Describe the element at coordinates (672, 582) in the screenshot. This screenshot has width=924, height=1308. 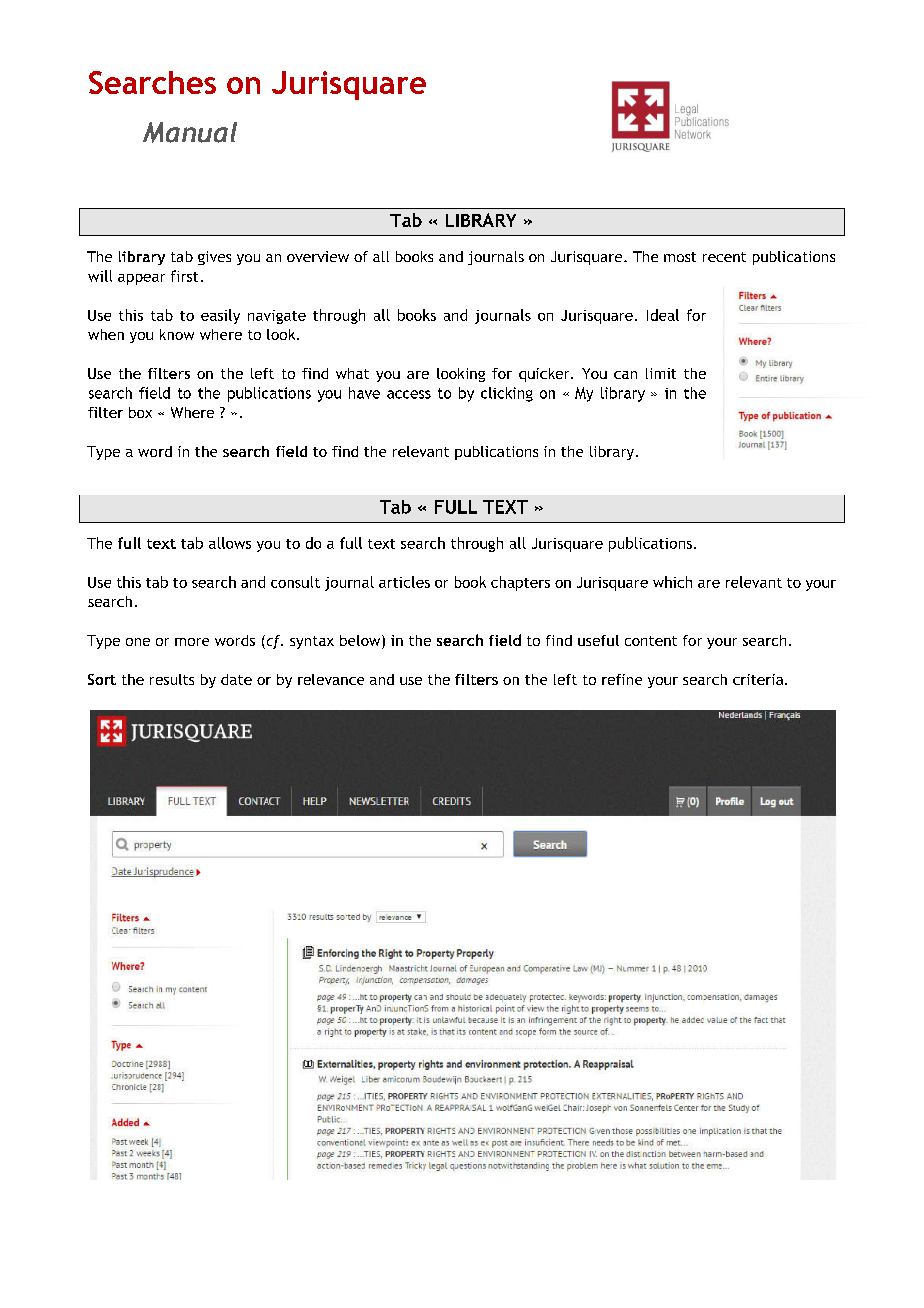
I see `which` at that location.
